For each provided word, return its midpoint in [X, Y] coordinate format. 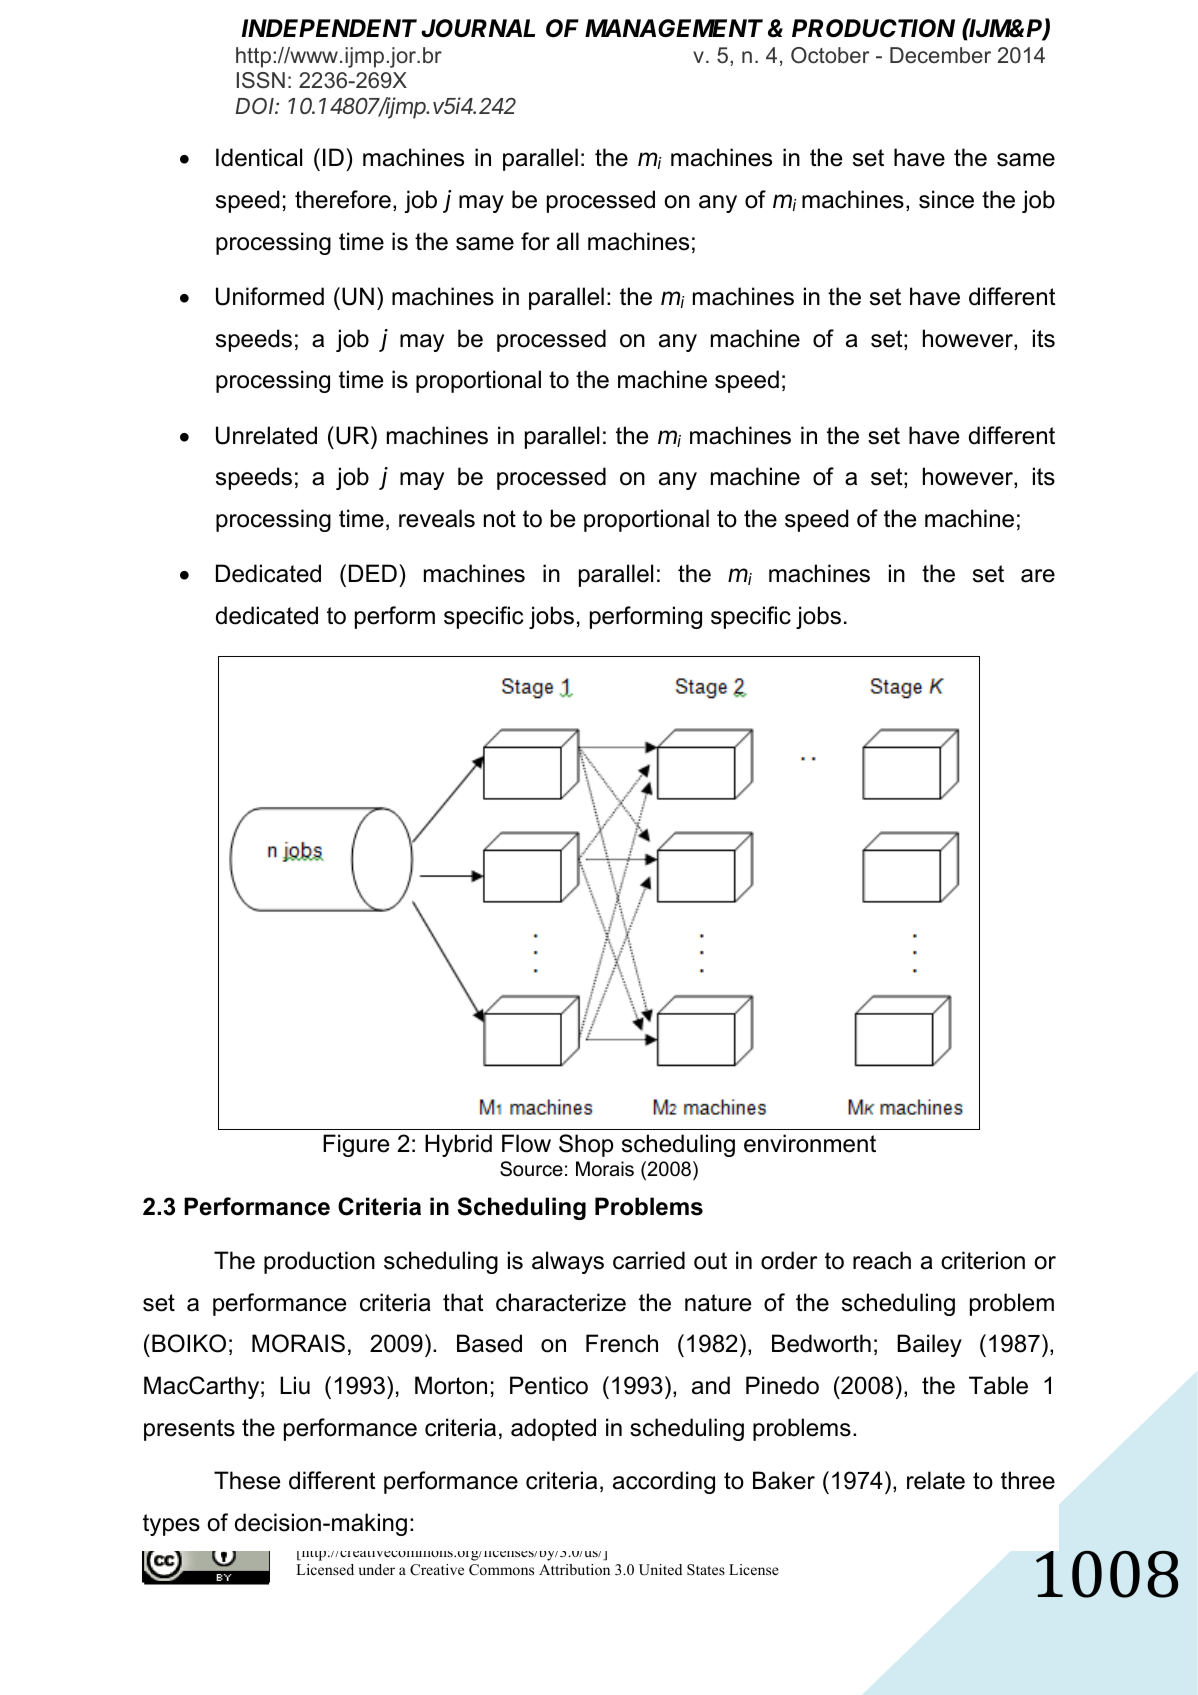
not [500, 519]
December [940, 55]
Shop [586, 1145]
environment [810, 1143]
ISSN [261, 80]
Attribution [574, 1569]
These [247, 1480]
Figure [356, 1145]
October [830, 55]
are [1038, 576]
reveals [437, 518]
